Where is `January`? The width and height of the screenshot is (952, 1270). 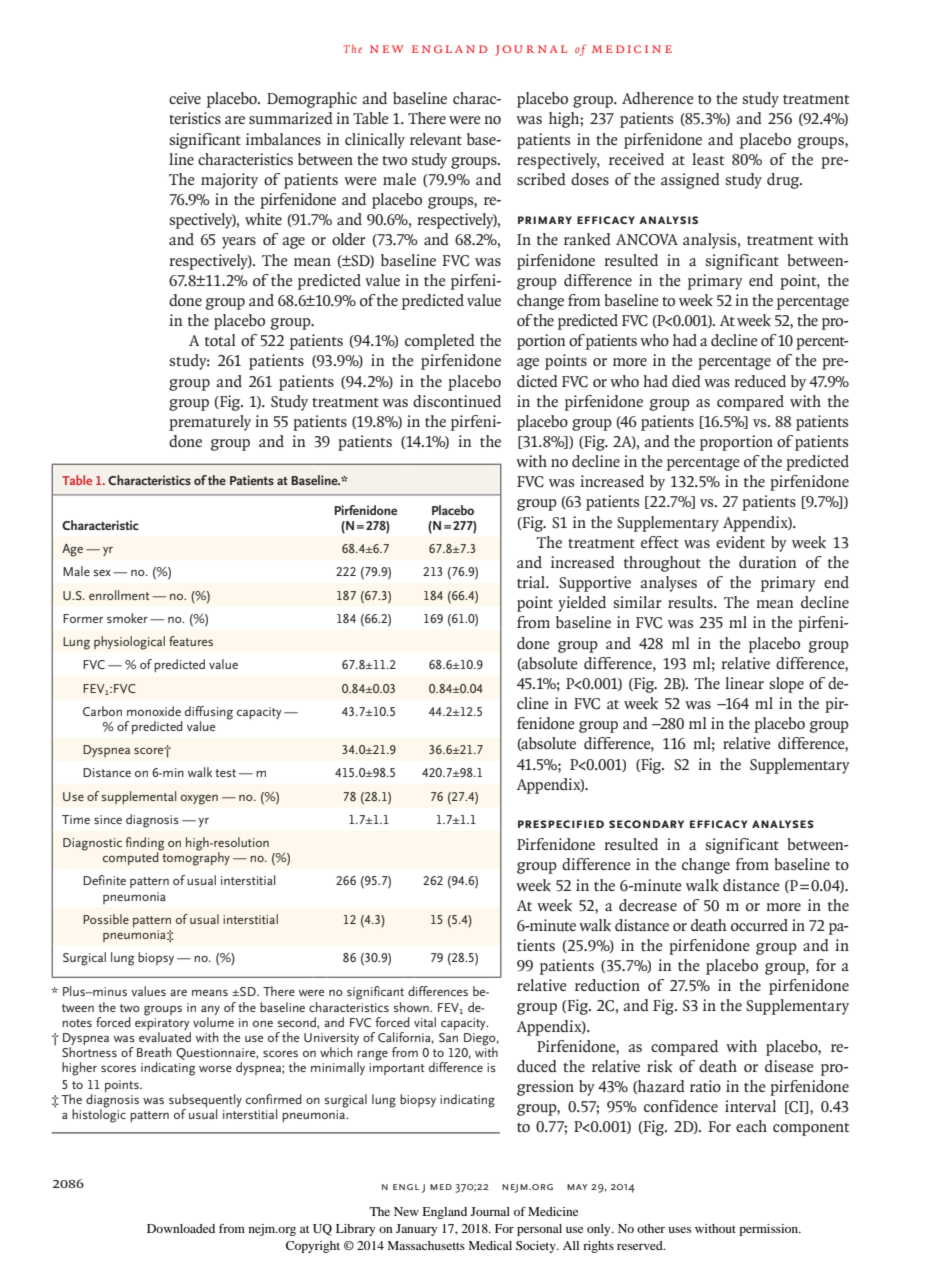
January is located at coordinates (416, 1230).
